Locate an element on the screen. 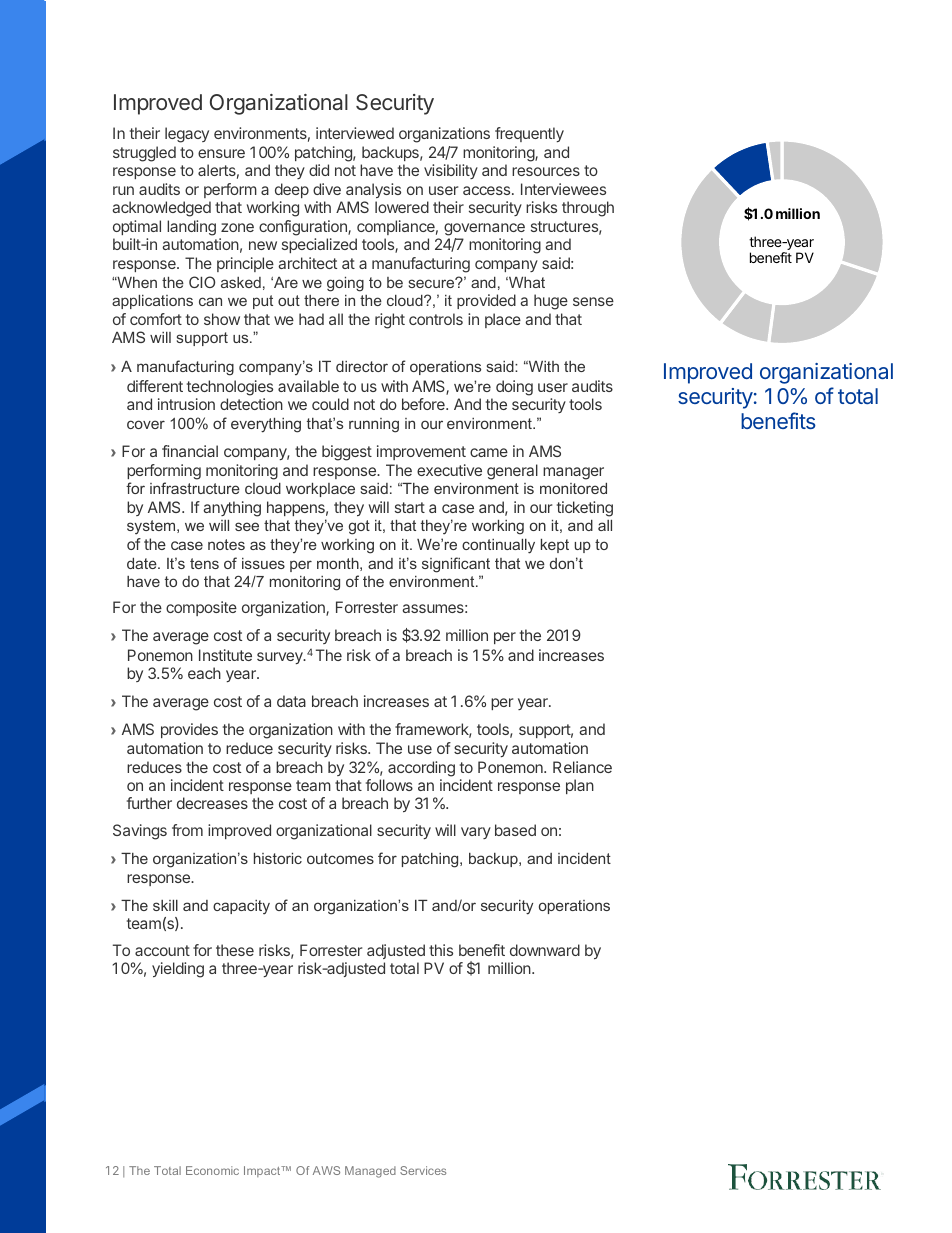  yielding is located at coordinates (178, 970).
